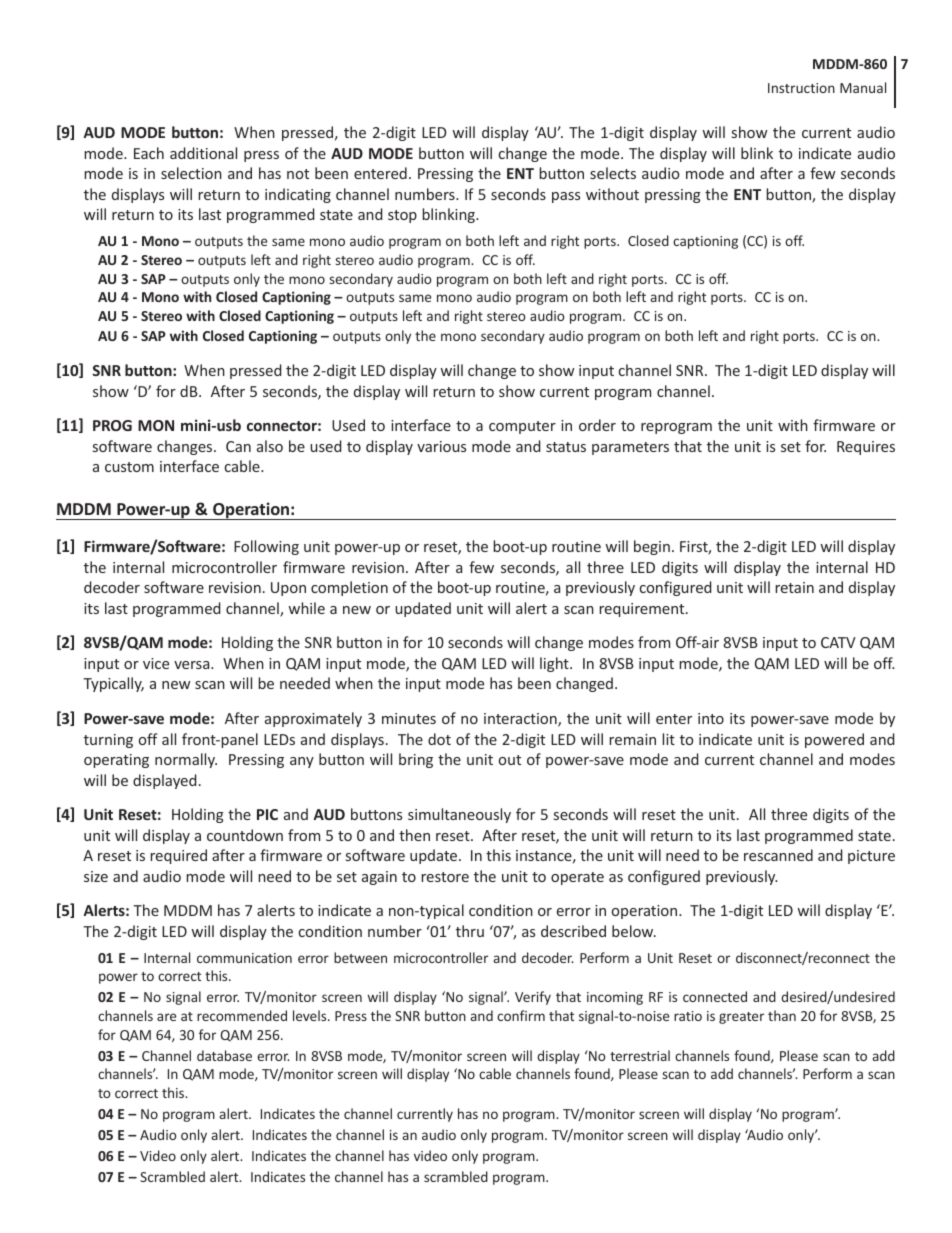 Image resolution: width=952 pixels, height=1233 pixels. What do you see at coordinates (203, 153) in the screenshot?
I see `additional` at bounding box center [203, 153].
